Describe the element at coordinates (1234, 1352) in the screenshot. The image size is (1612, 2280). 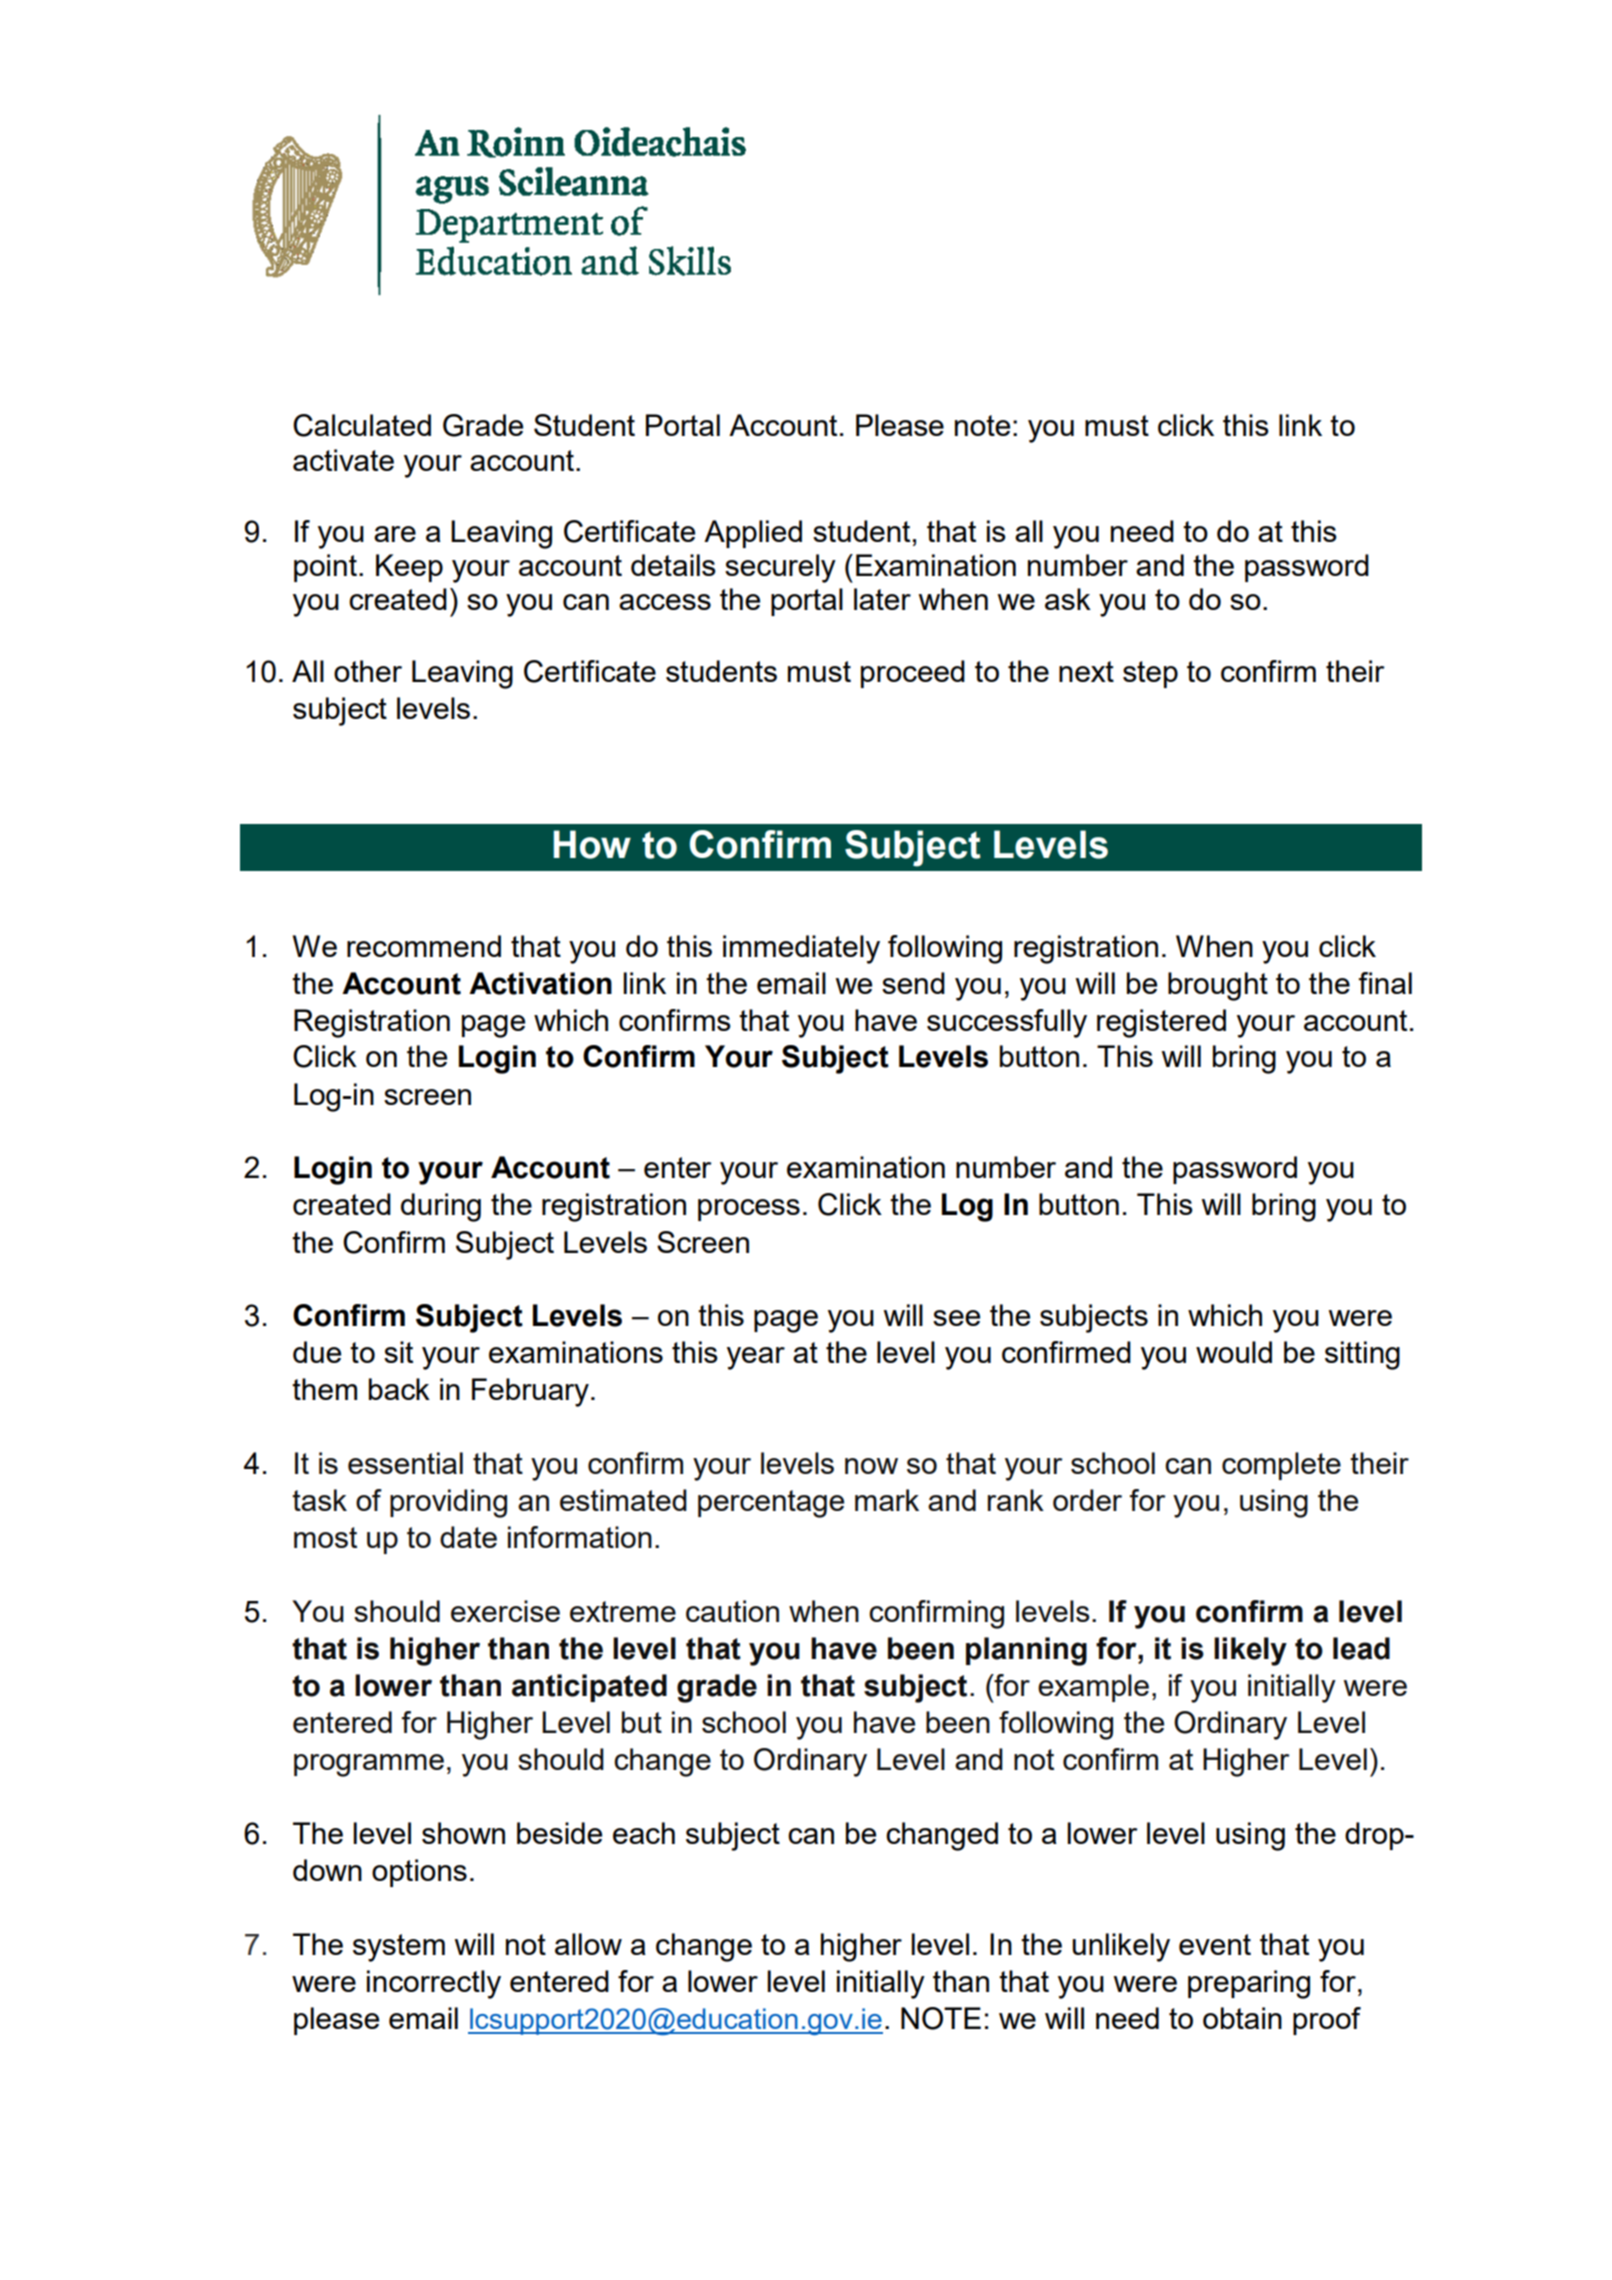
I see `would` at that location.
